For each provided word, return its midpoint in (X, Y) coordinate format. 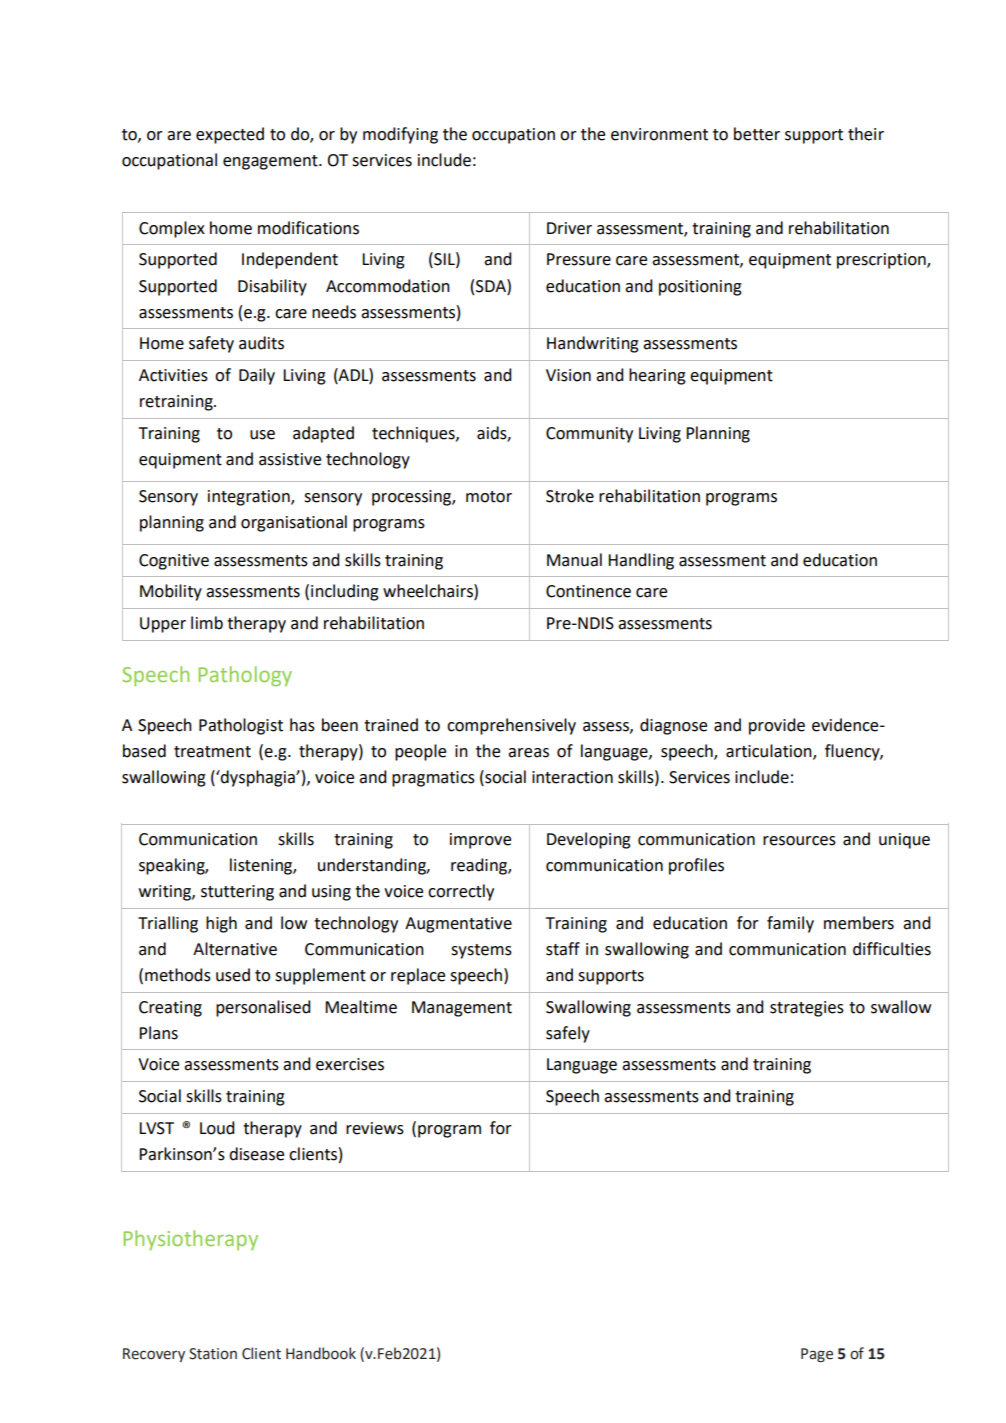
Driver (569, 228)
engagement (271, 162)
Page (817, 1355)
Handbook (321, 1353)
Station (213, 1354)
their (866, 134)
